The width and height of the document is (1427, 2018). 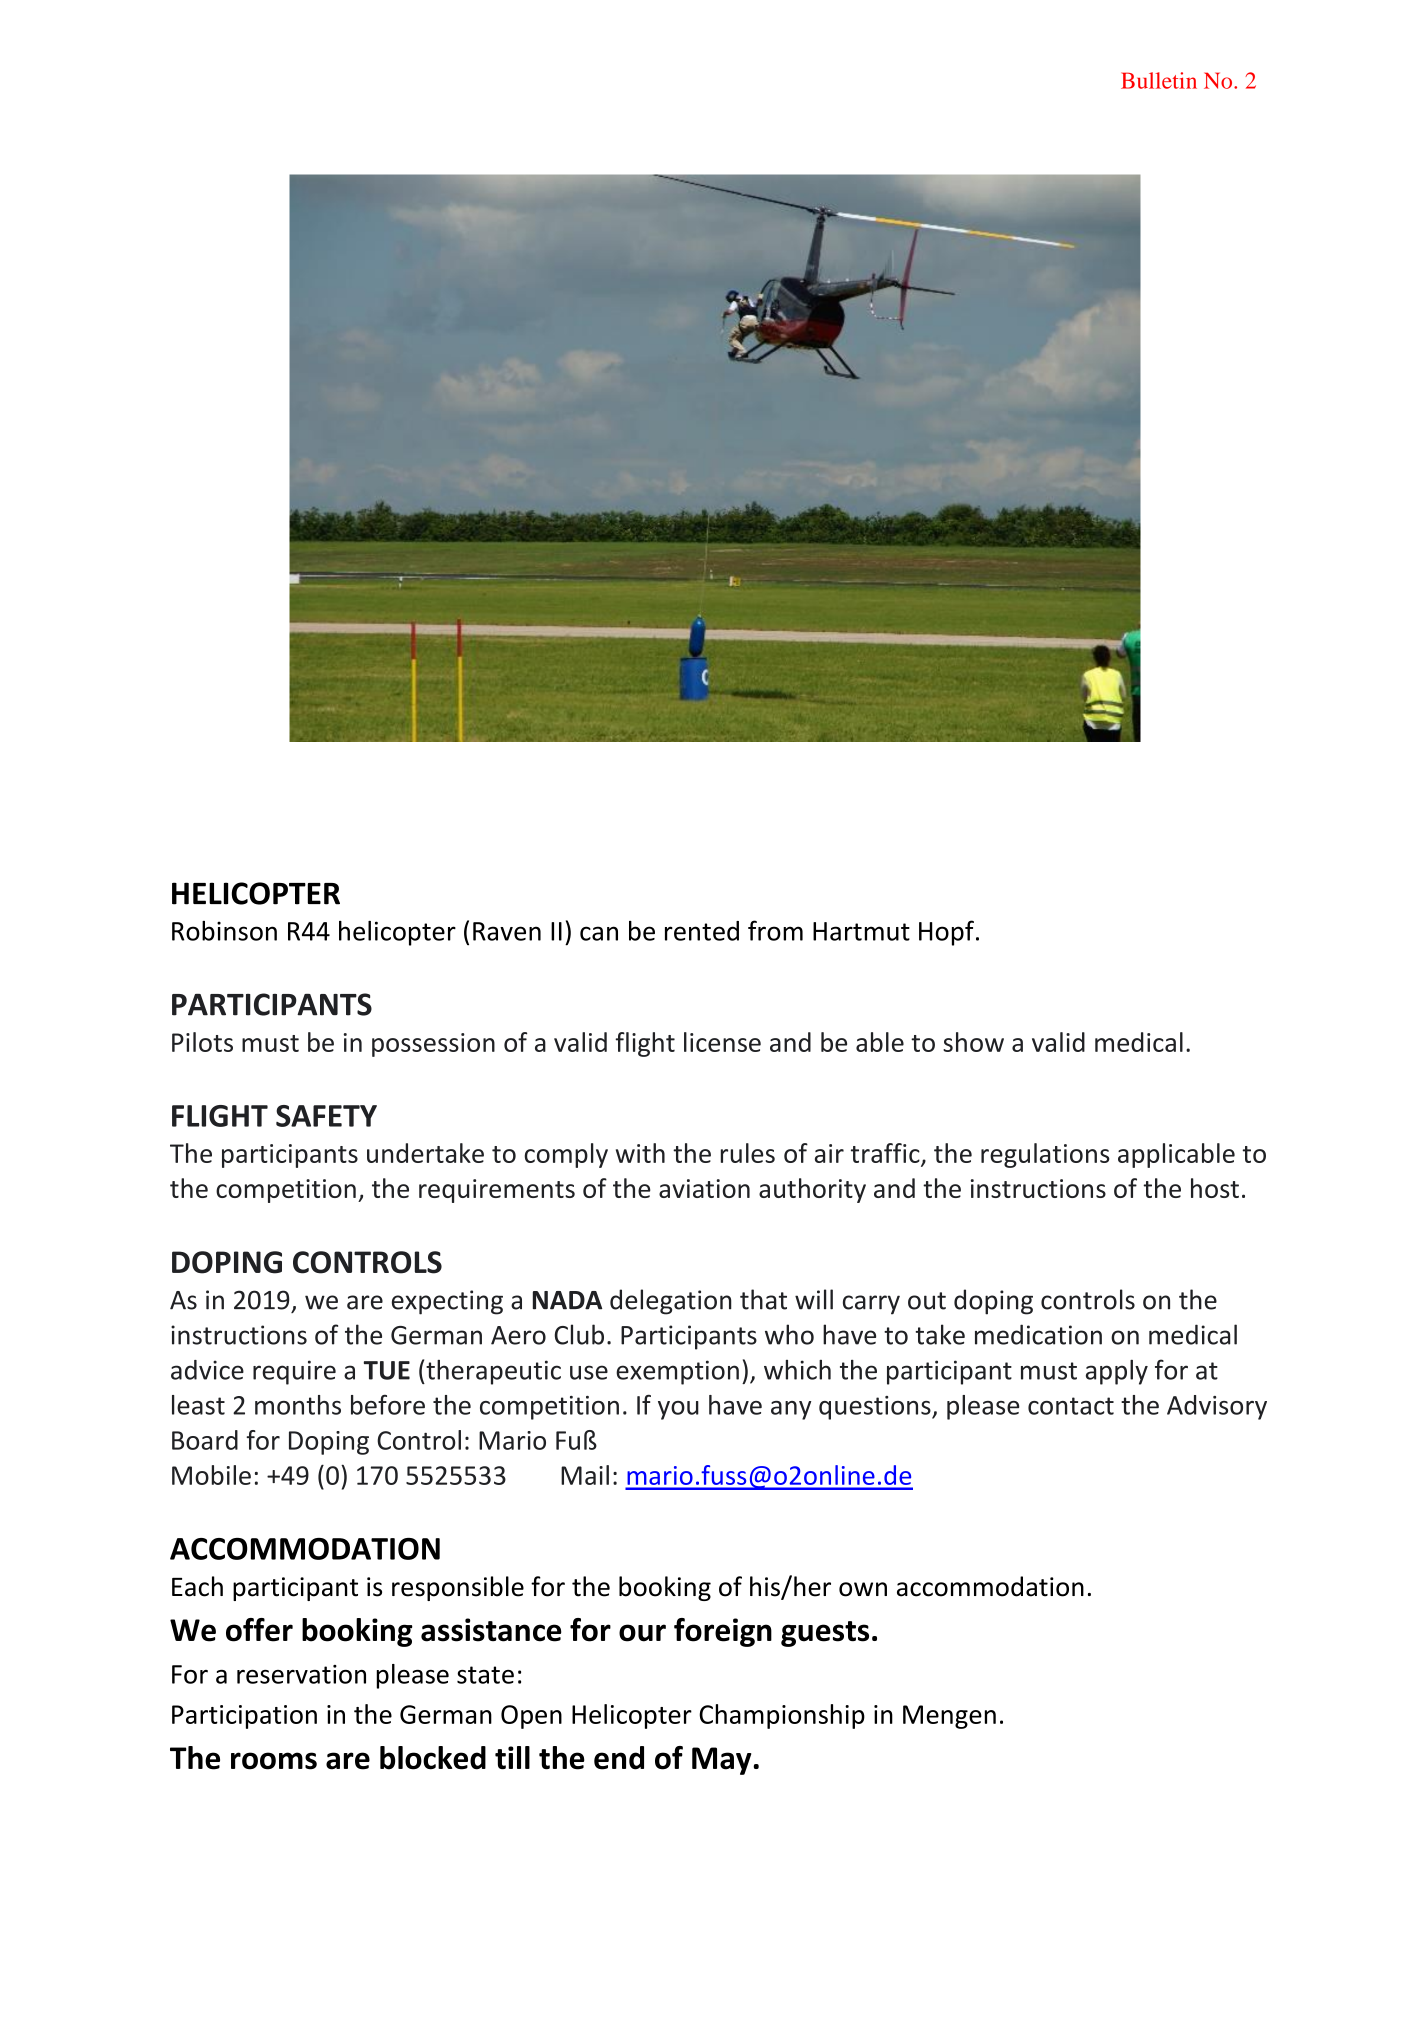 I want to click on rented, so click(x=702, y=931).
